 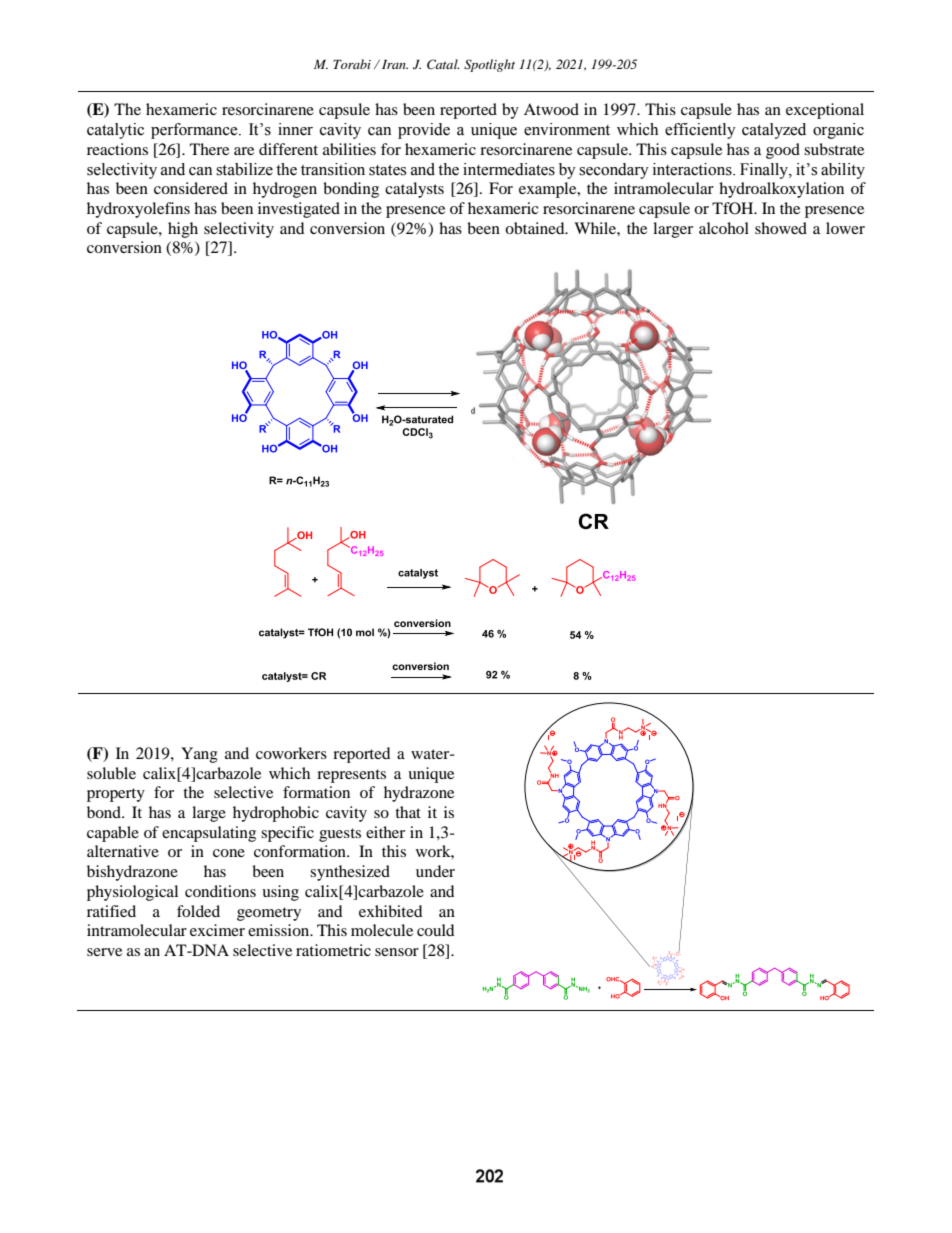 What do you see at coordinates (199, 755) in the document?
I see `Yang` at bounding box center [199, 755].
